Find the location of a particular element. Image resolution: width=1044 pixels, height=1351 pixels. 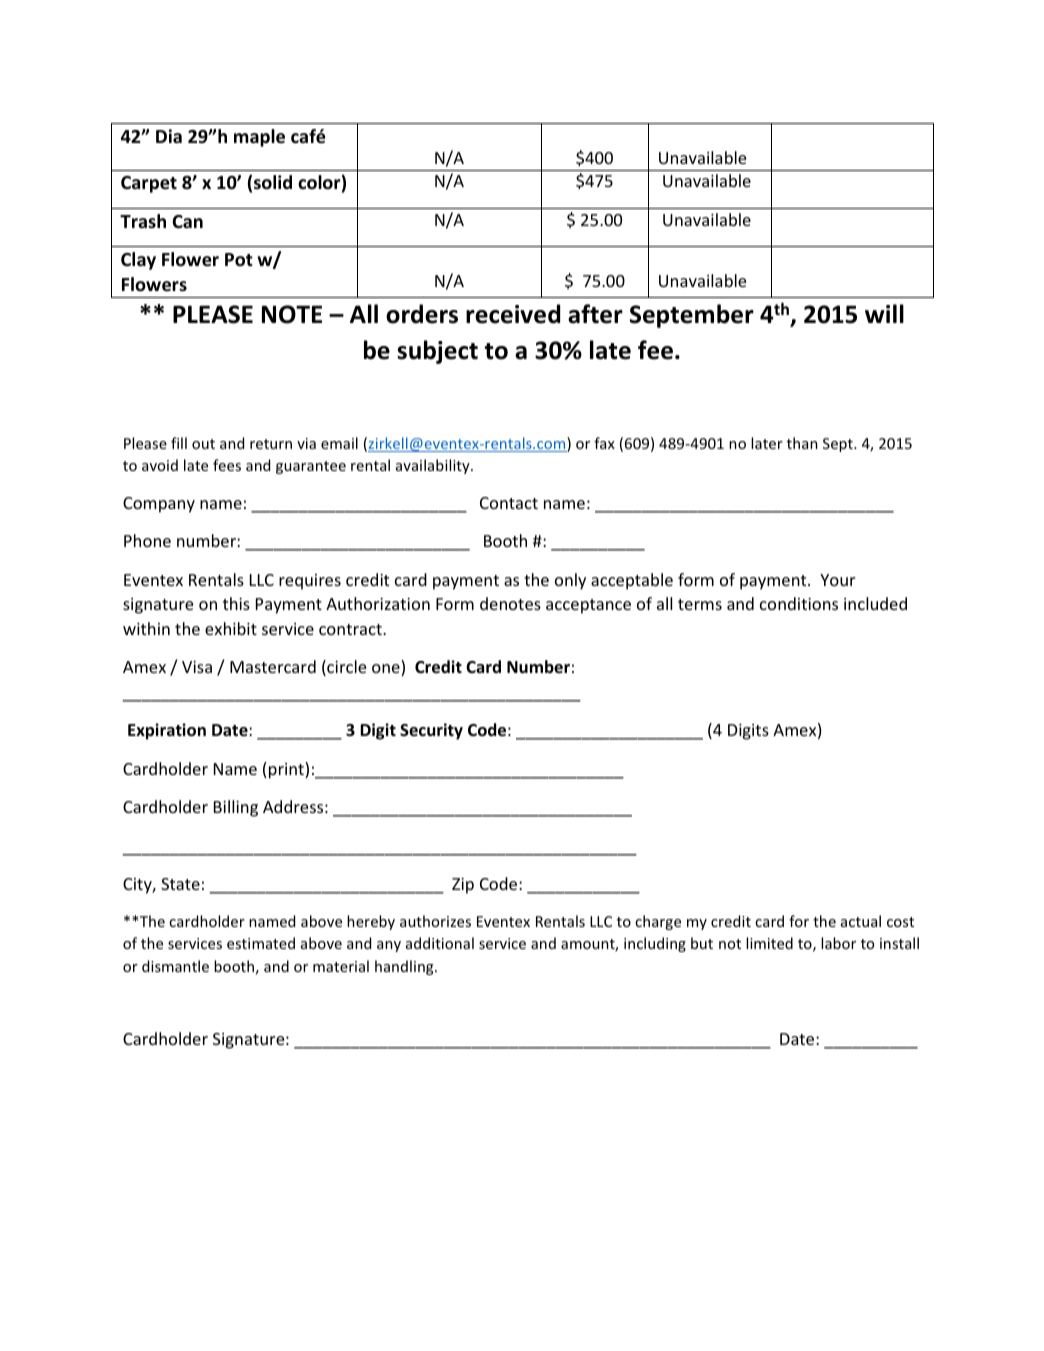

out is located at coordinates (203, 444).
